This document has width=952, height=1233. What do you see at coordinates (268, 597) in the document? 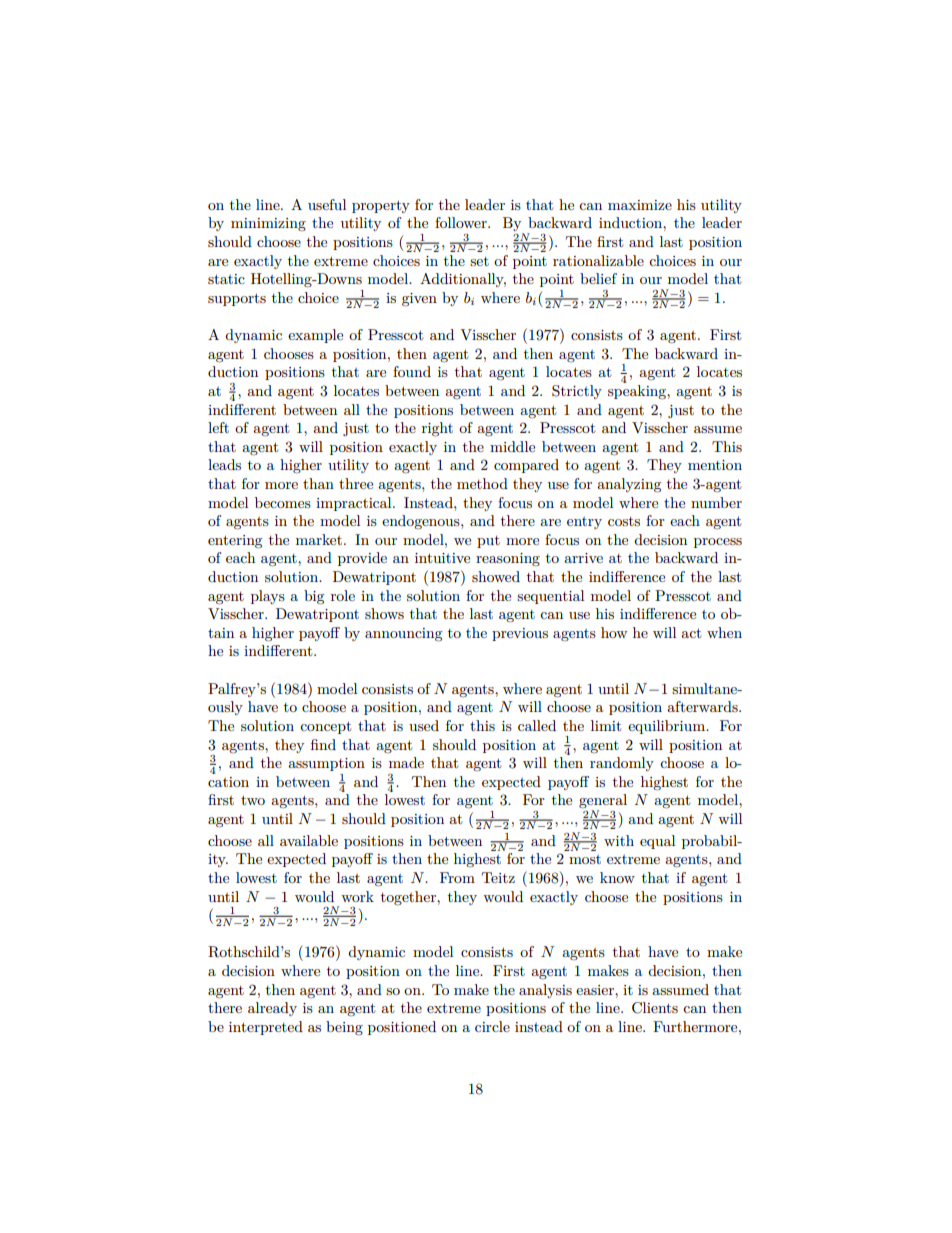
I see `plays` at bounding box center [268, 597].
